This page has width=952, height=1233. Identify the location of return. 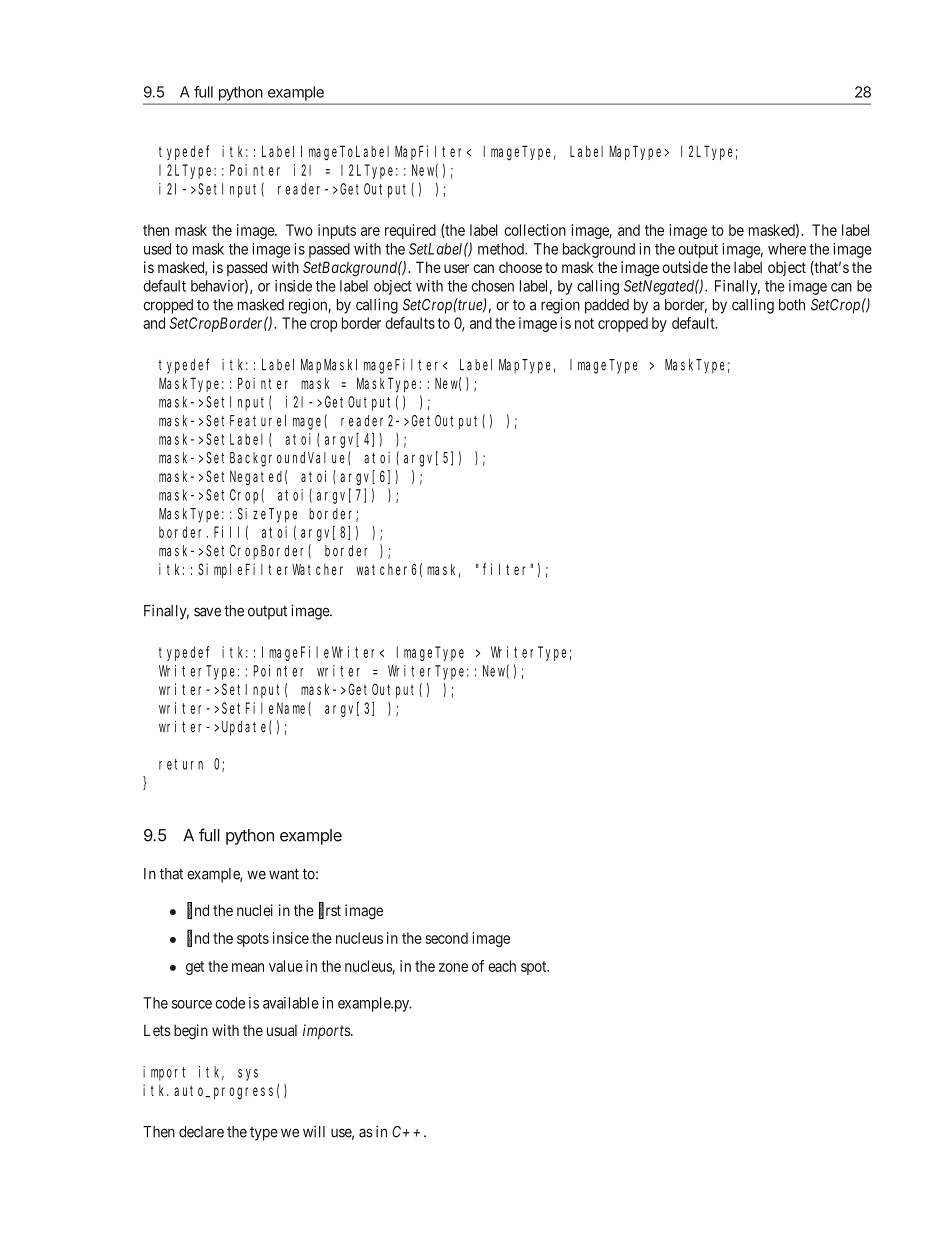
(181, 764).
